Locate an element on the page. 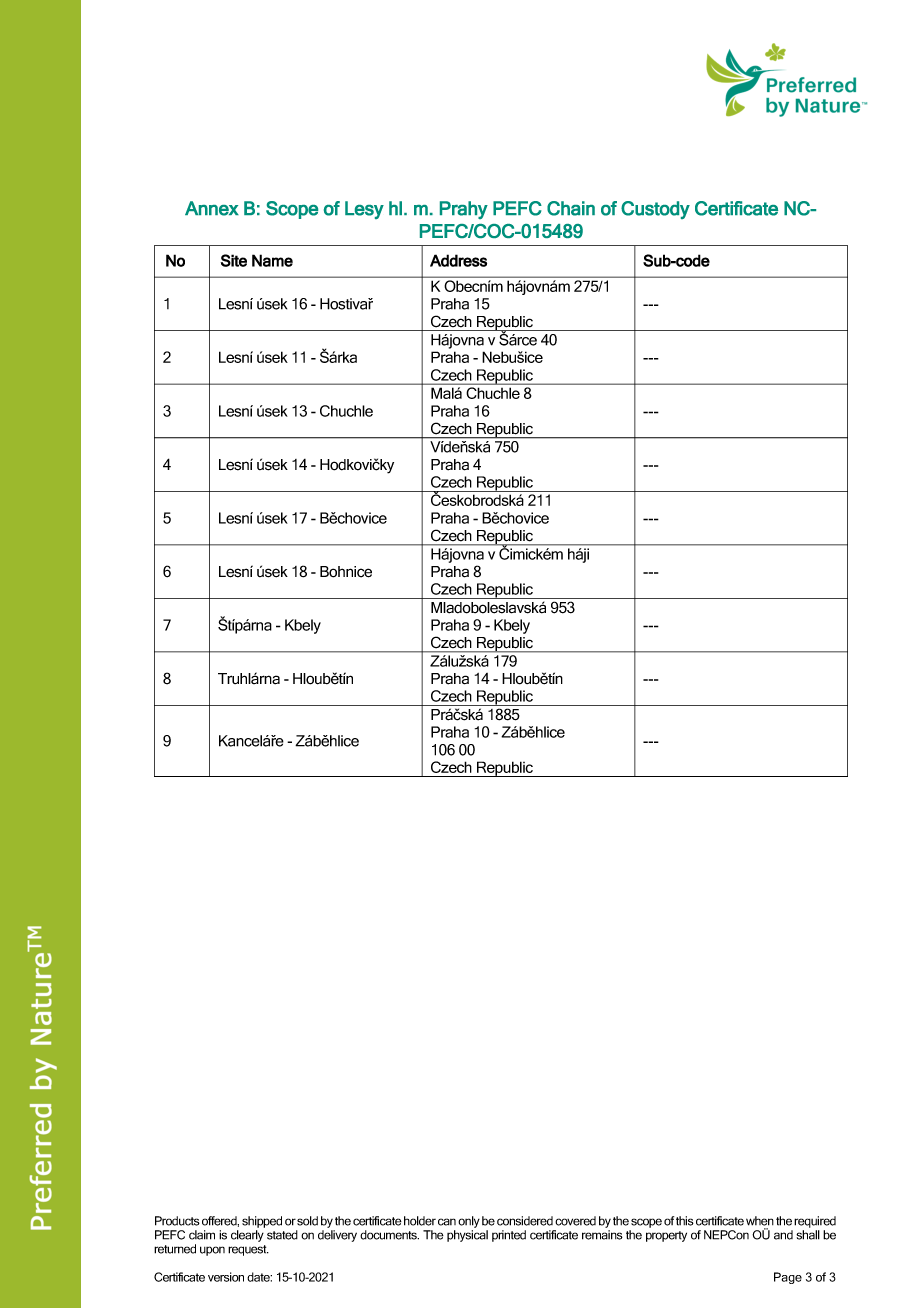  when is located at coordinates (760, 1221).
